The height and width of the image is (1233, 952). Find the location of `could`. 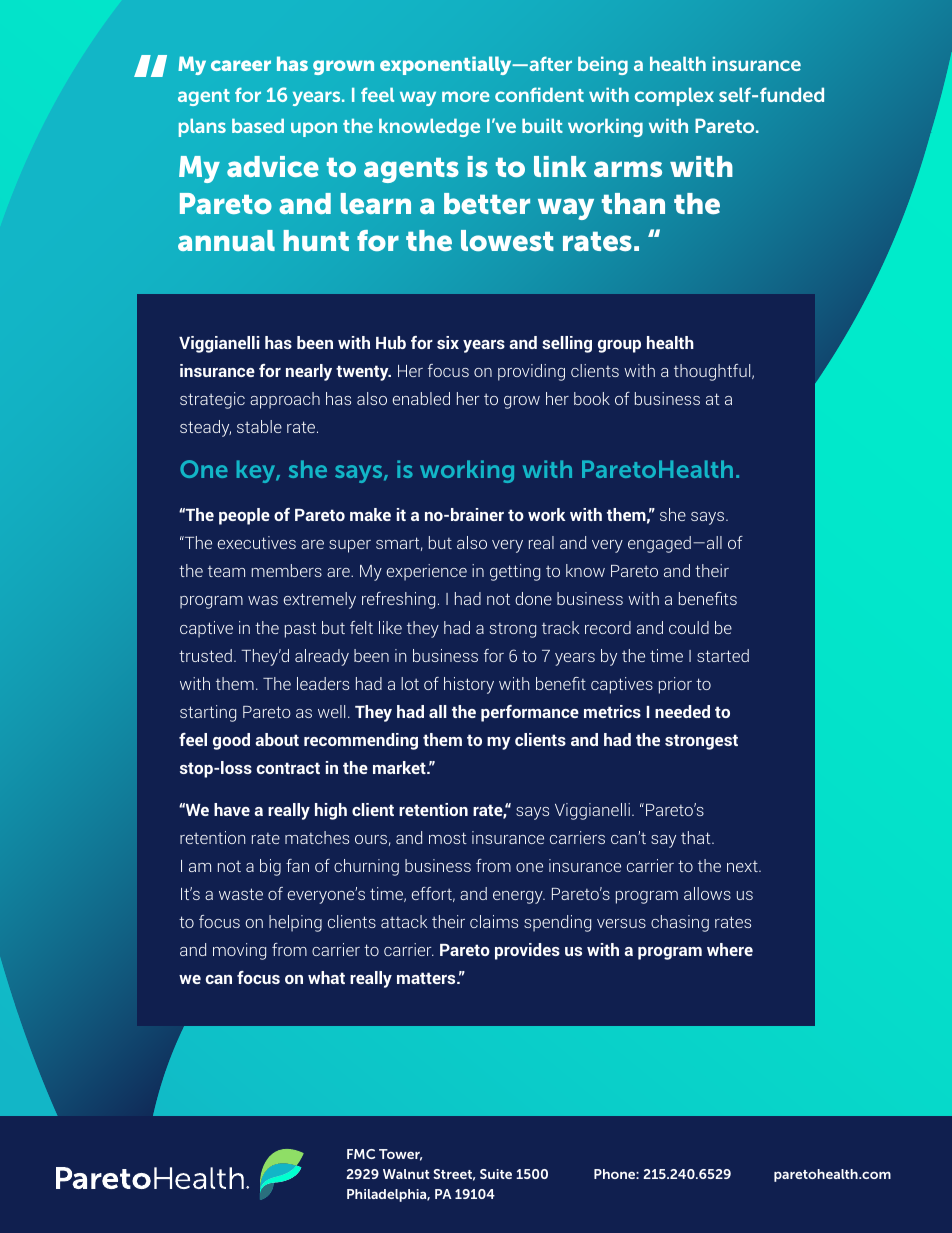

could is located at coordinates (689, 627).
